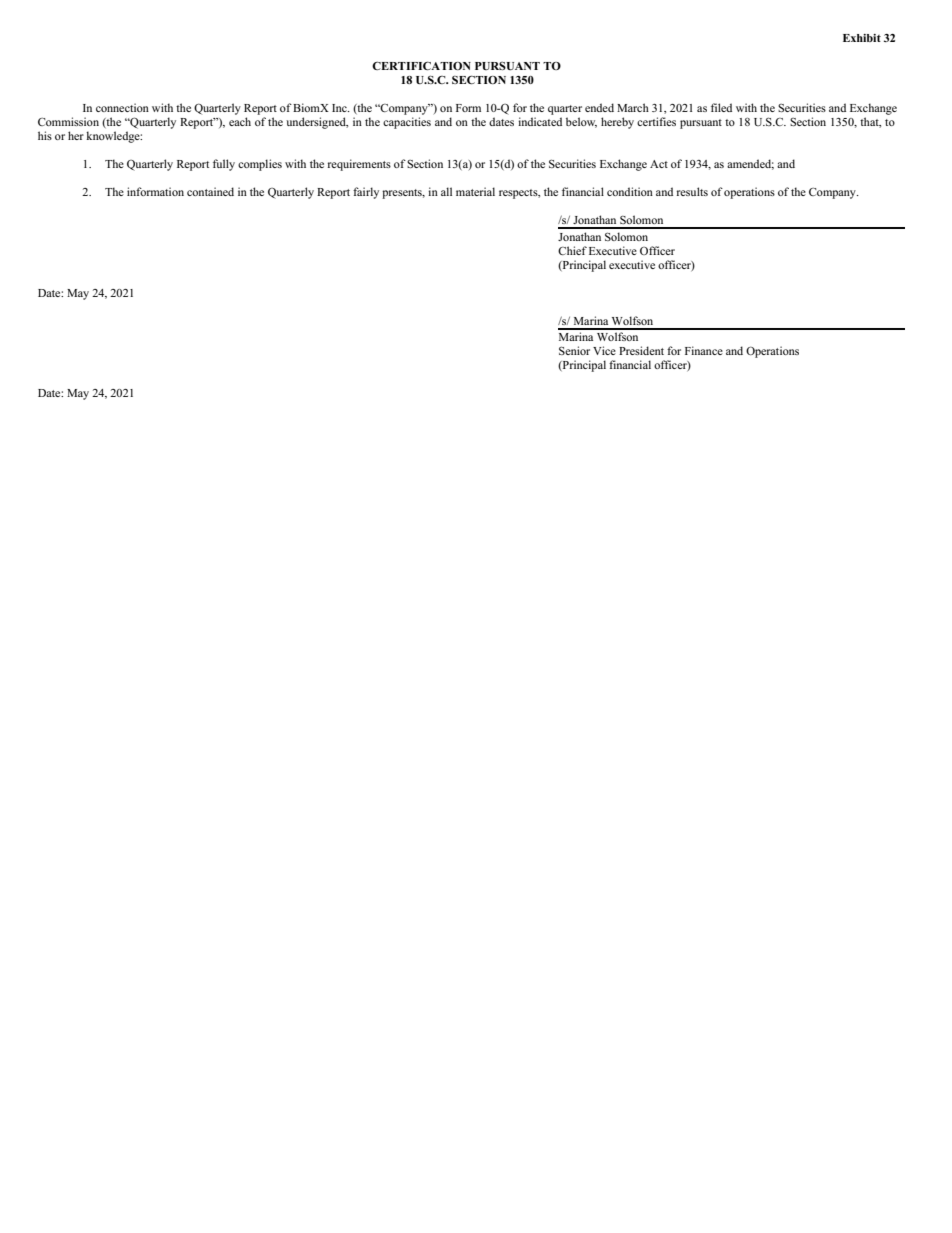  What do you see at coordinates (633, 107) in the document?
I see `March` at bounding box center [633, 107].
